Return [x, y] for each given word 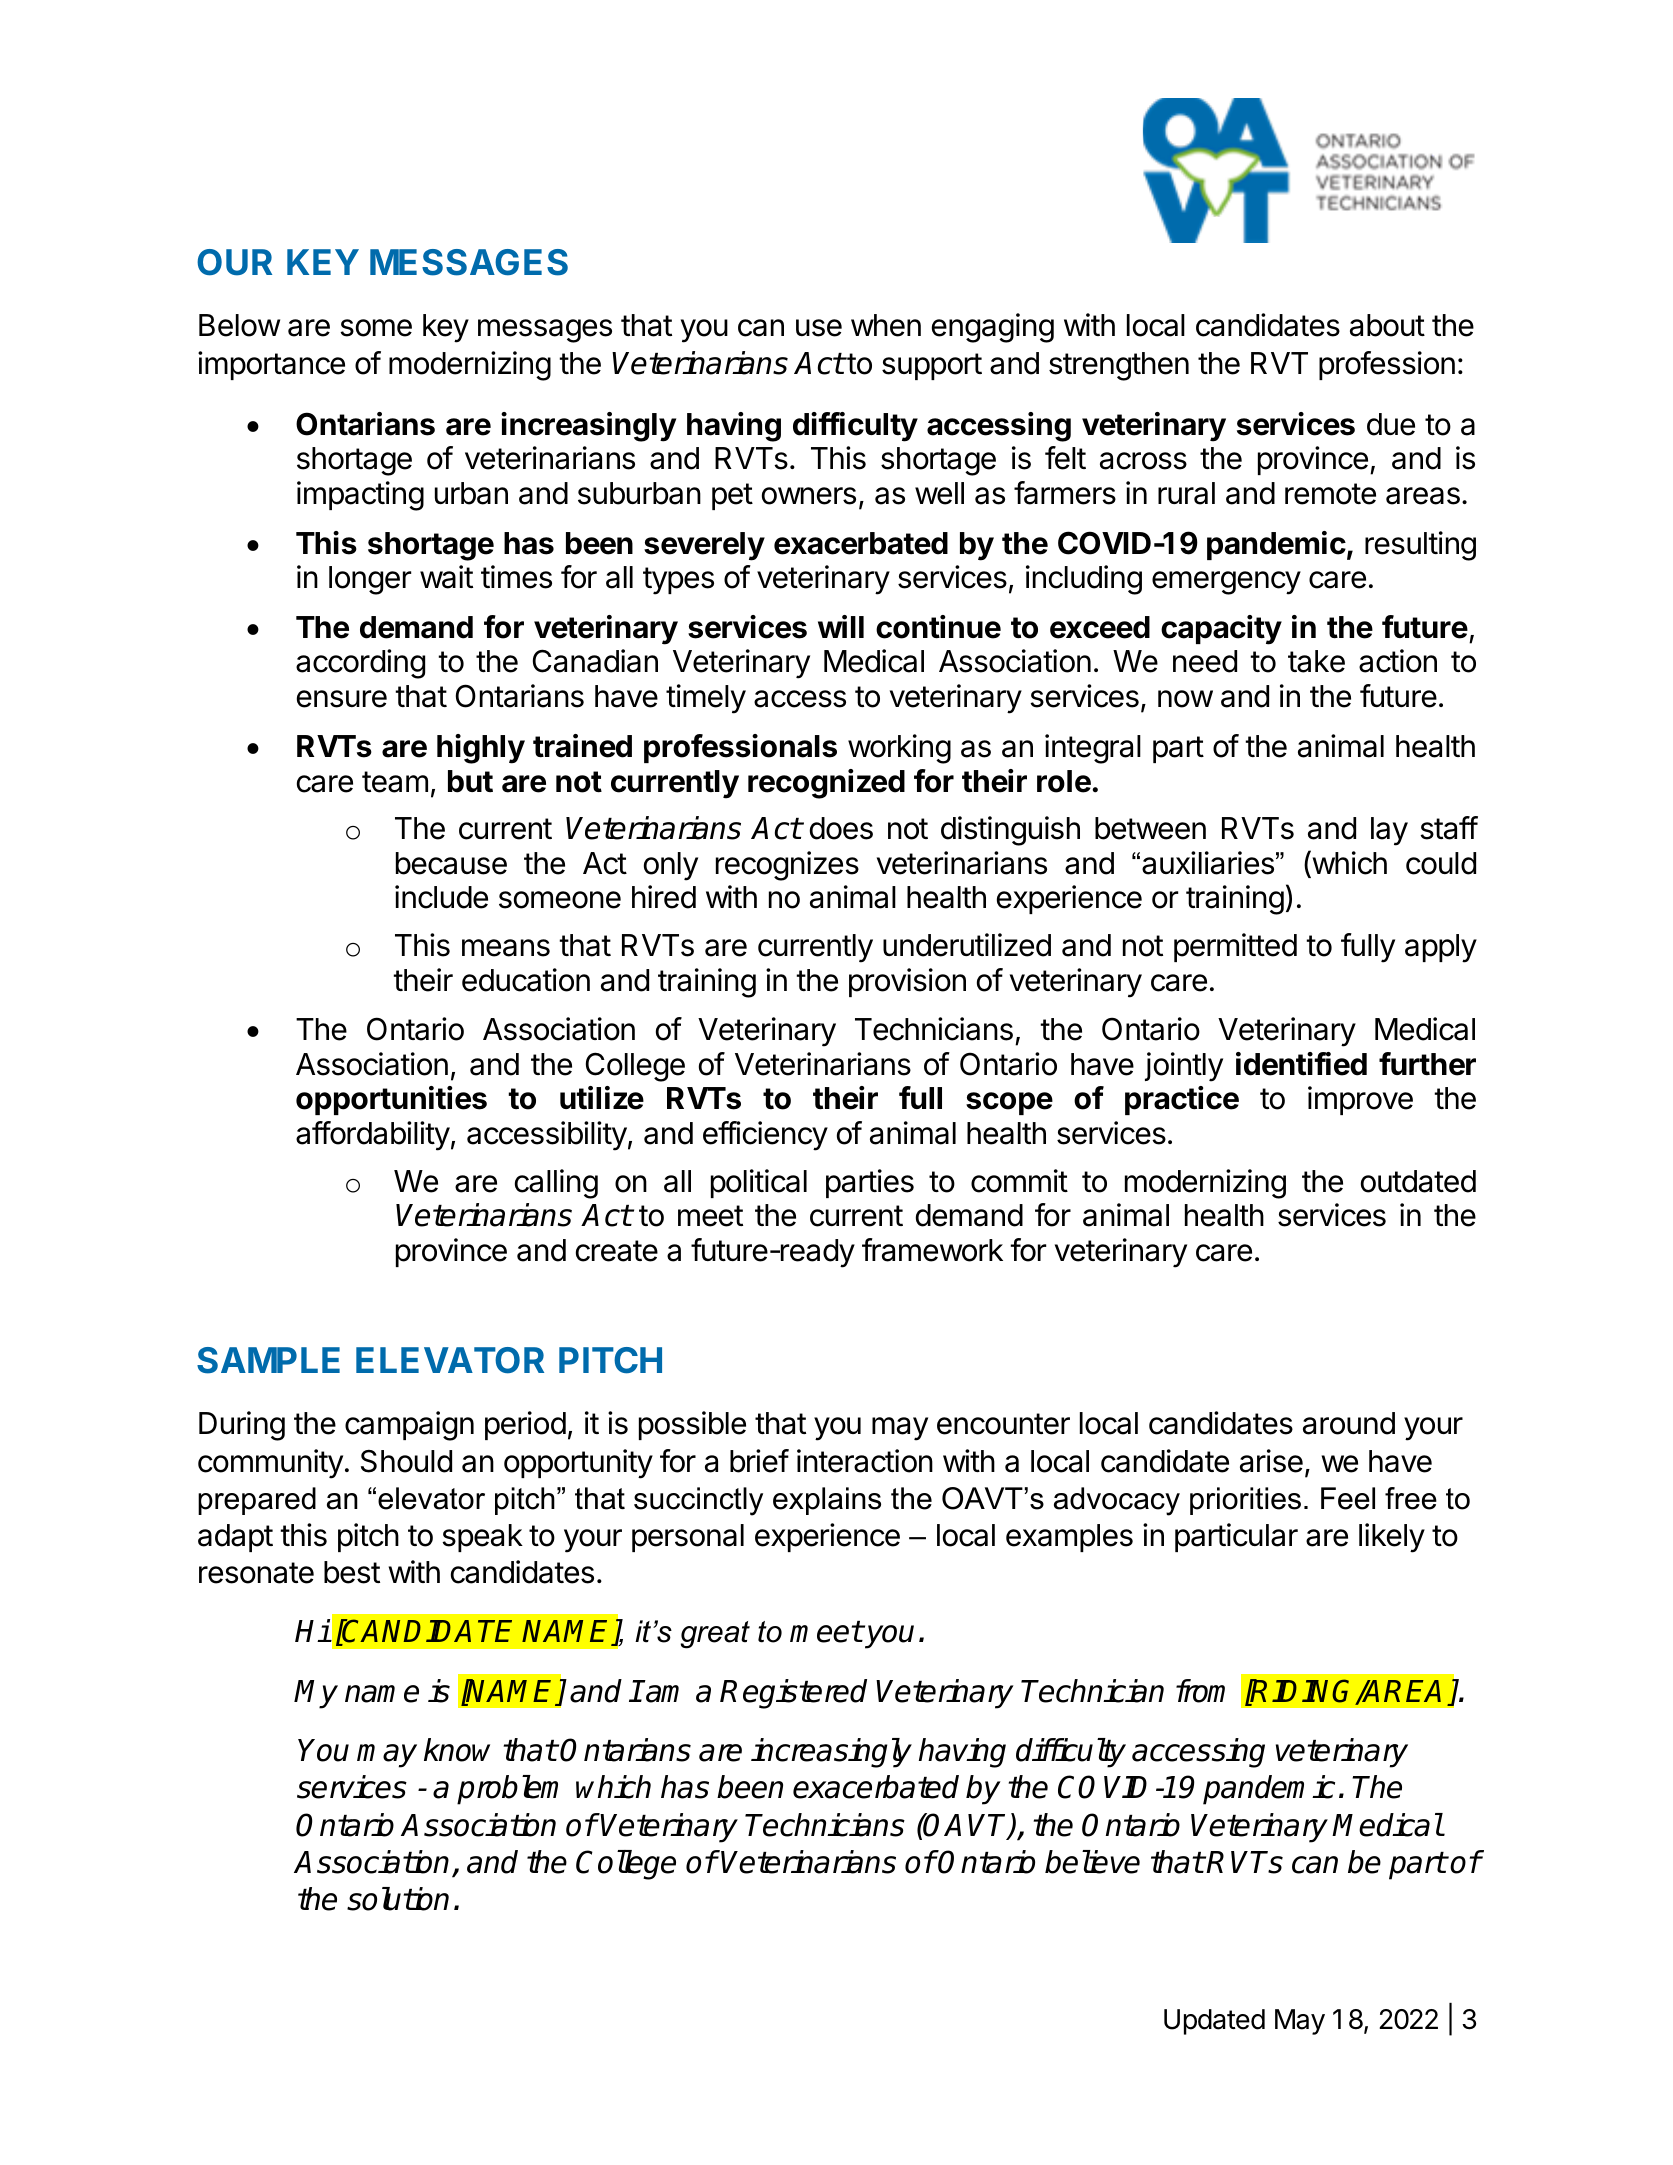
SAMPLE [268, 1360]
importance [271, 365]
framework [932, 1250]
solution [398, 1899]
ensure [342, 699]
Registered [793, 1694]
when [886, 325]
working [899, 749]
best [352, 1572]
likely [1392, 1538]
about [1387, 325]
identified [1301, 1064]
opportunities [391, 1100]
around [1349, 1423]
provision [907, 982]
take [1316, 661]
